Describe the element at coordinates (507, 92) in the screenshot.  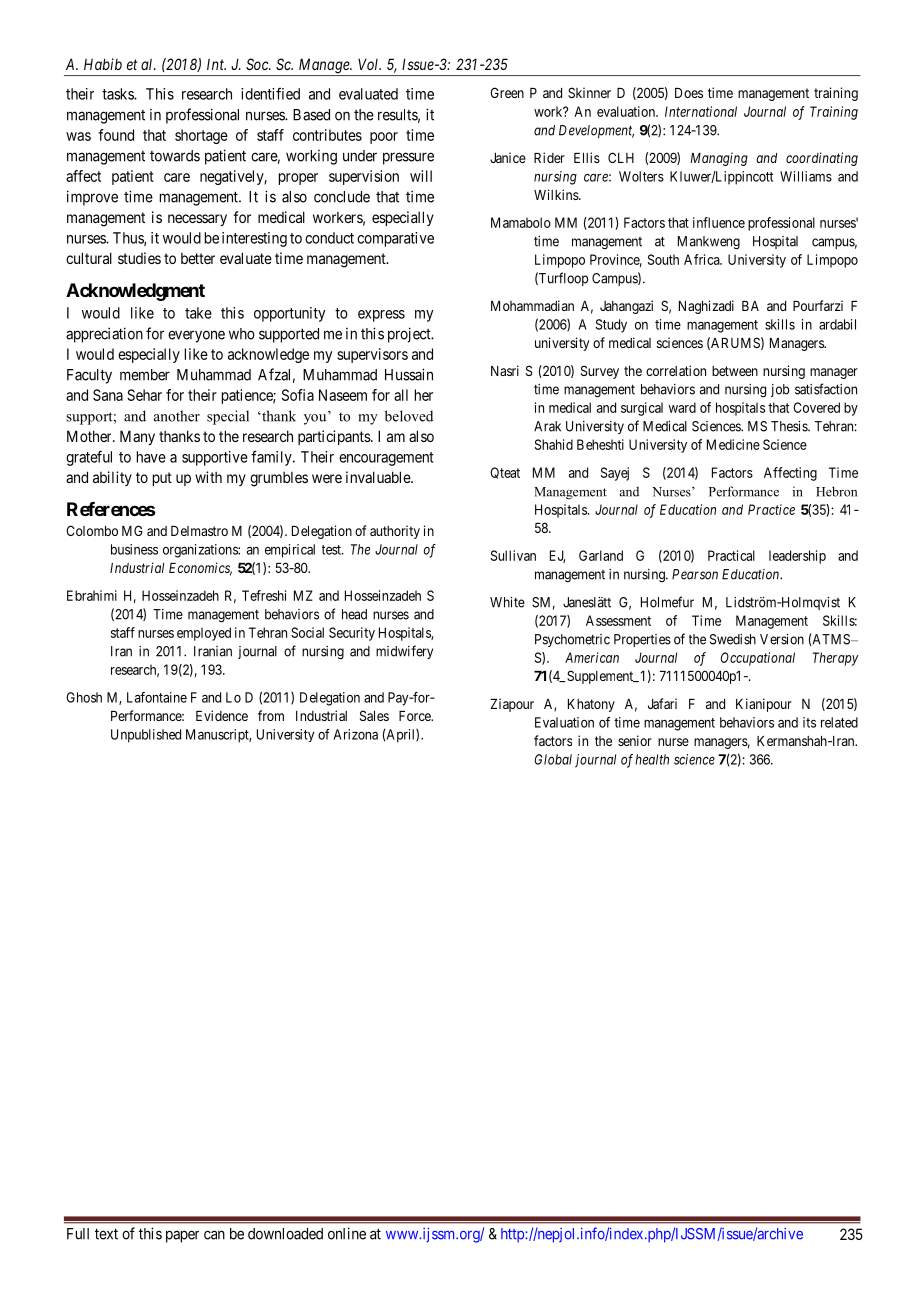
I see `Green` at that location.
